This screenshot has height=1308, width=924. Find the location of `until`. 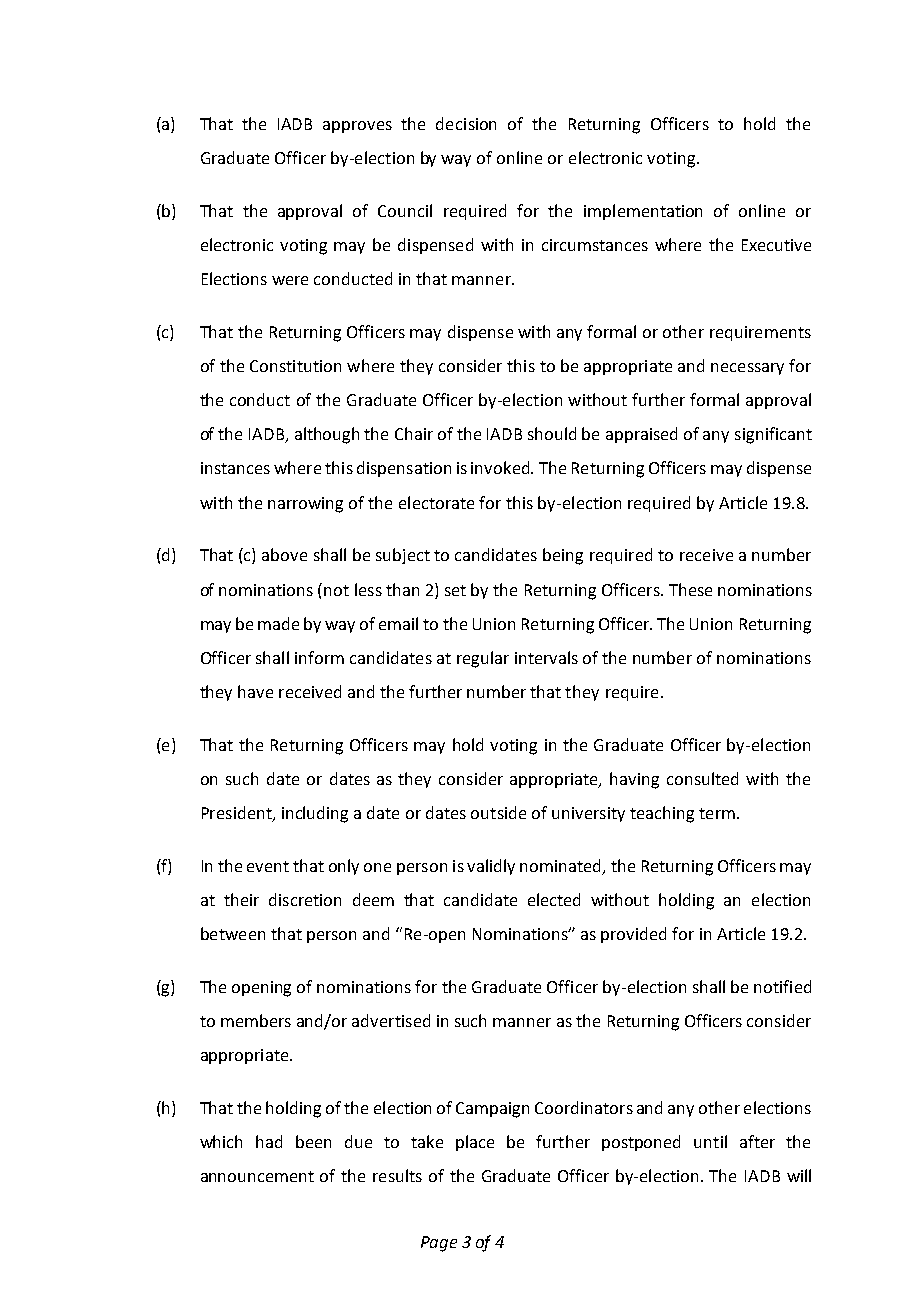

until is located at coordinates (710, 1141).
